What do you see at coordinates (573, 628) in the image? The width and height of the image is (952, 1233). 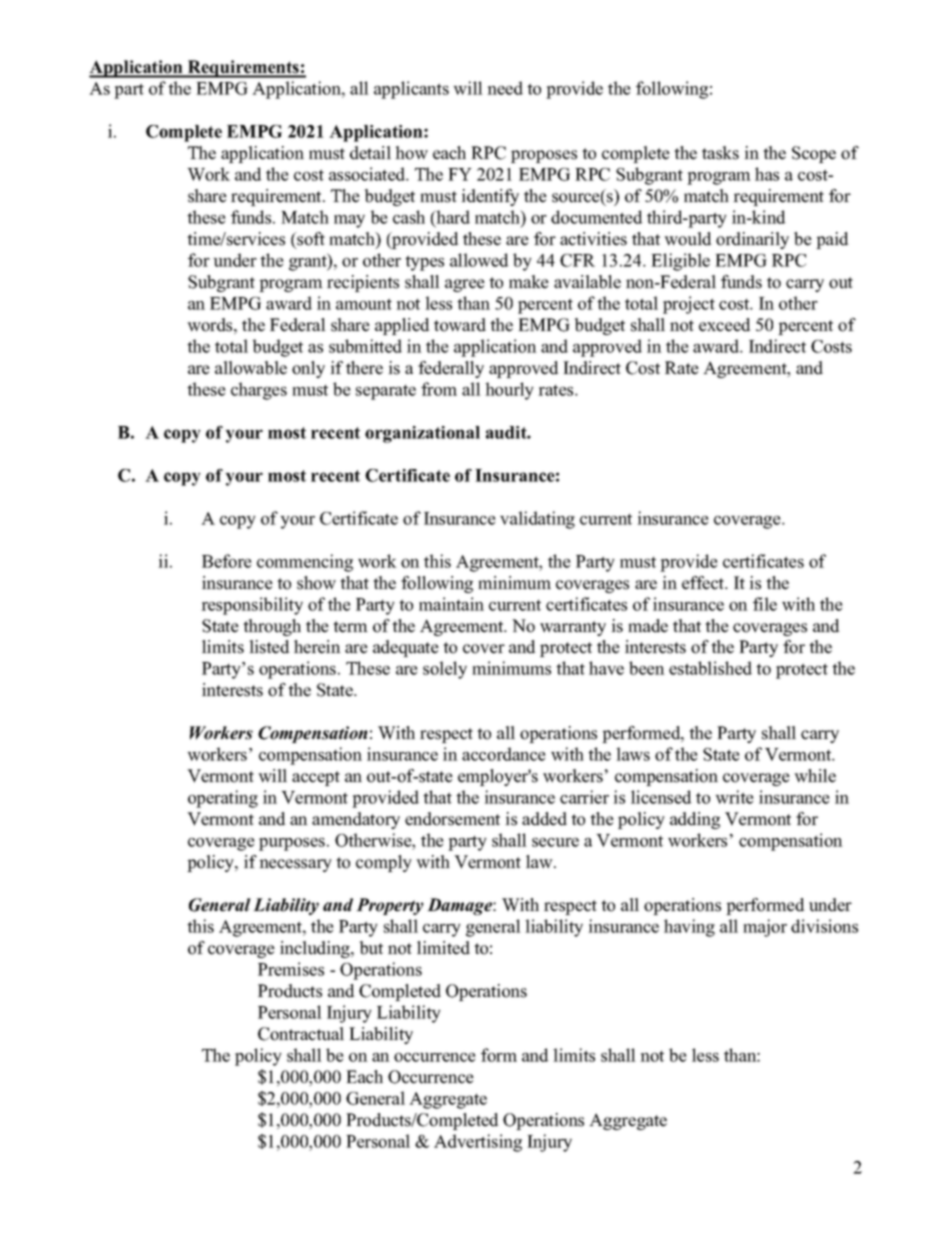 I see `warranty` at bounding box center [573, 628].
